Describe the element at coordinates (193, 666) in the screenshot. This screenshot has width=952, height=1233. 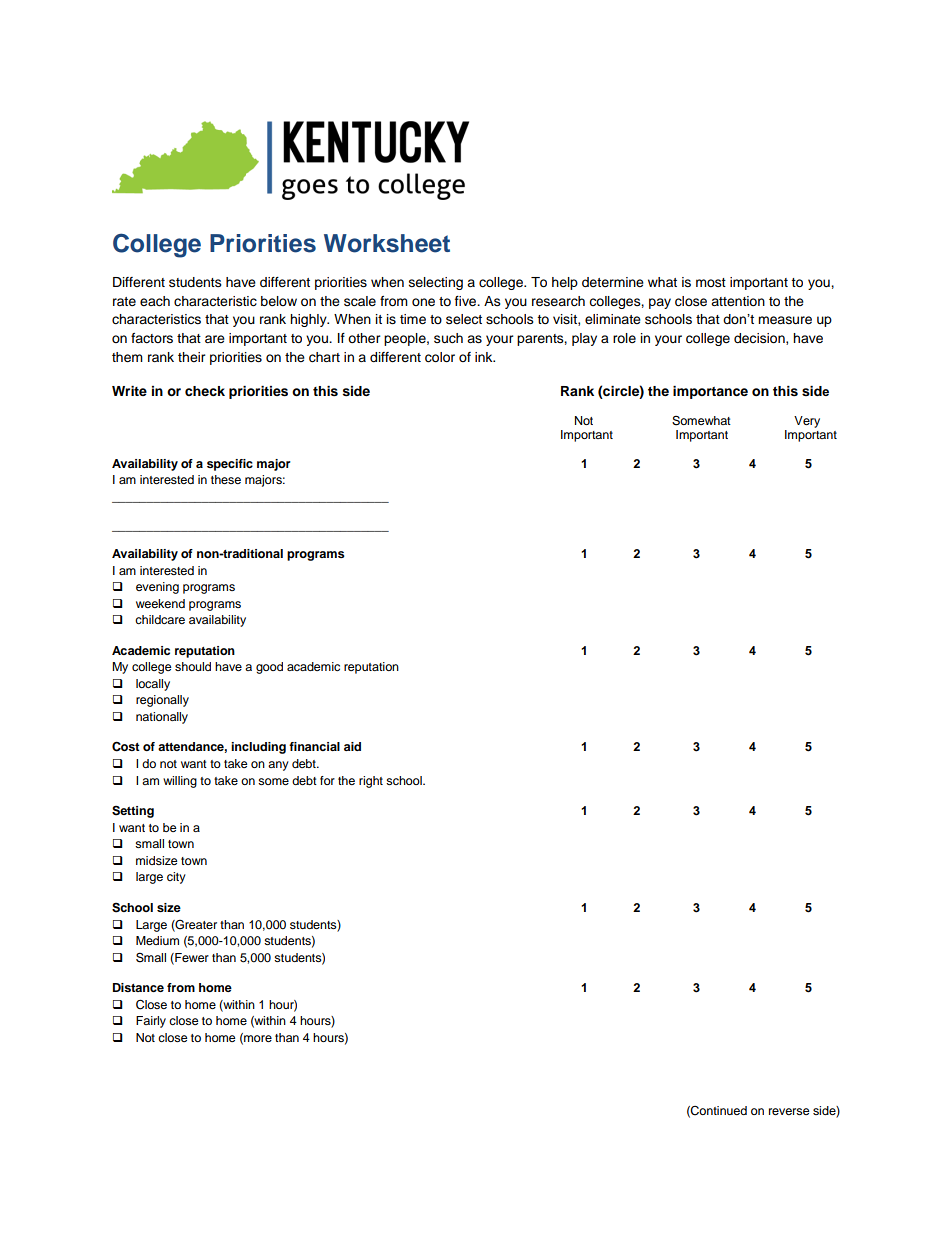
I see `should` at that location.
